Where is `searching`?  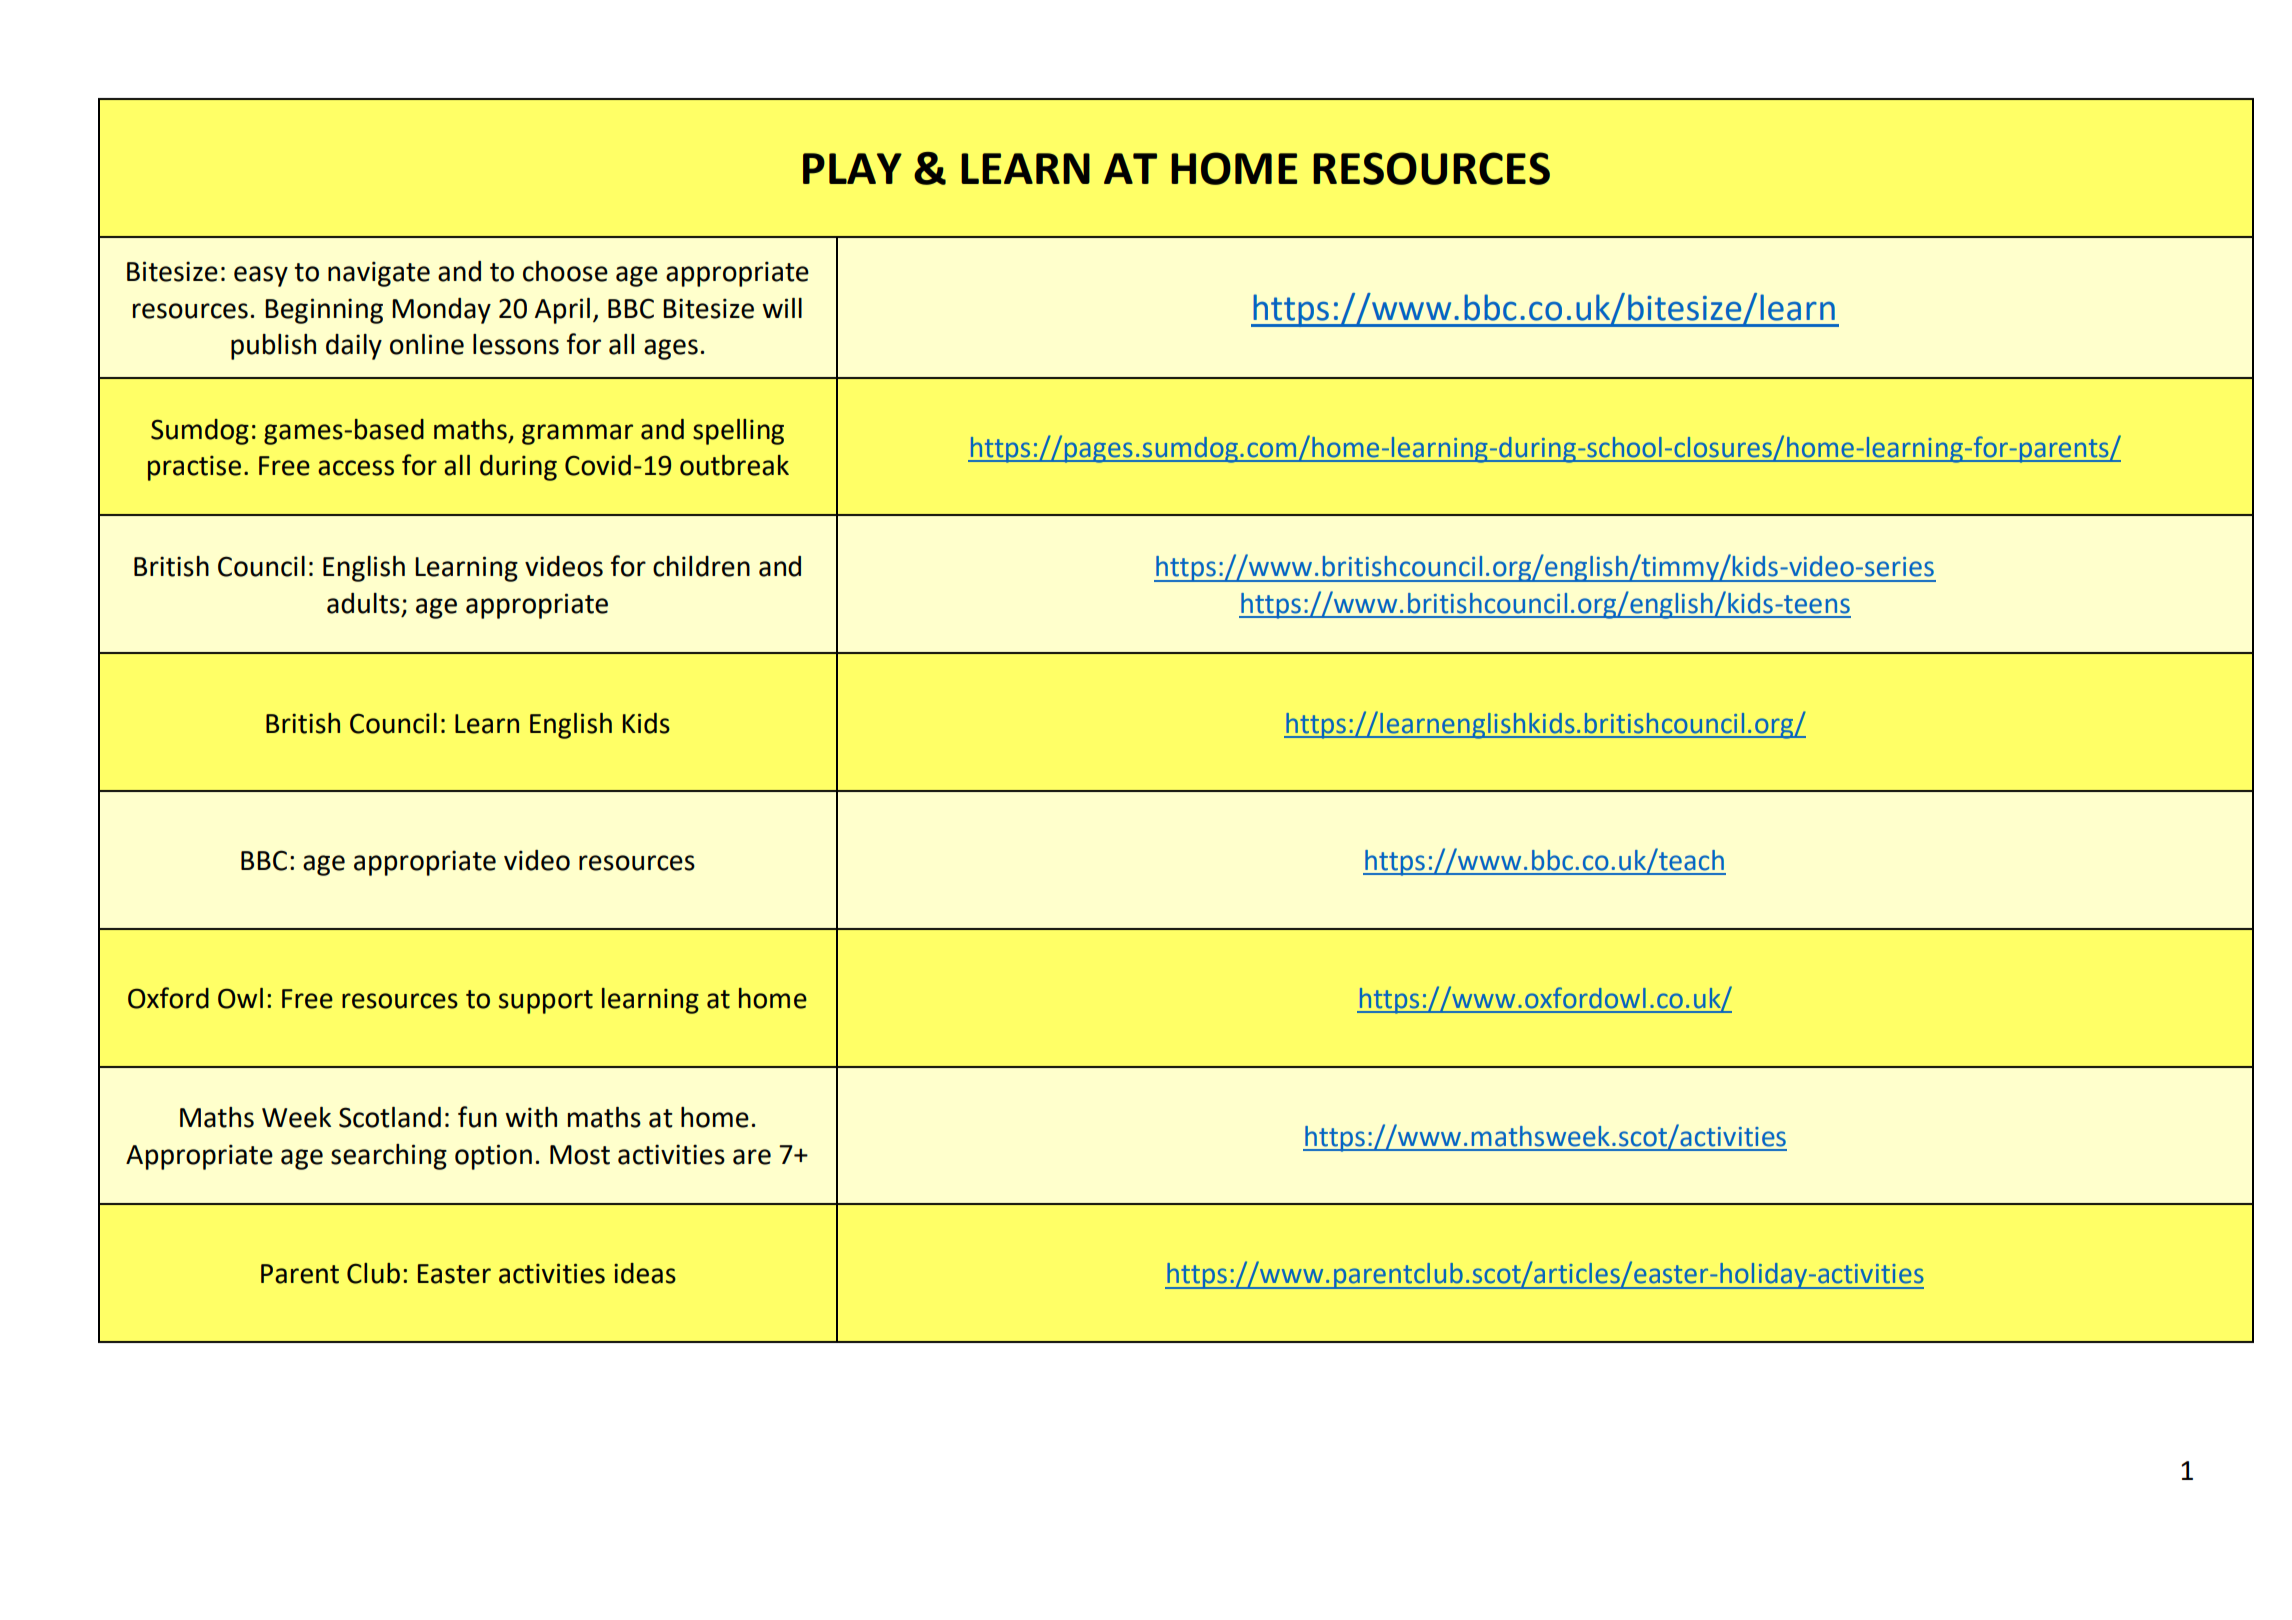 searching is located at coordinates (389, 1157).
